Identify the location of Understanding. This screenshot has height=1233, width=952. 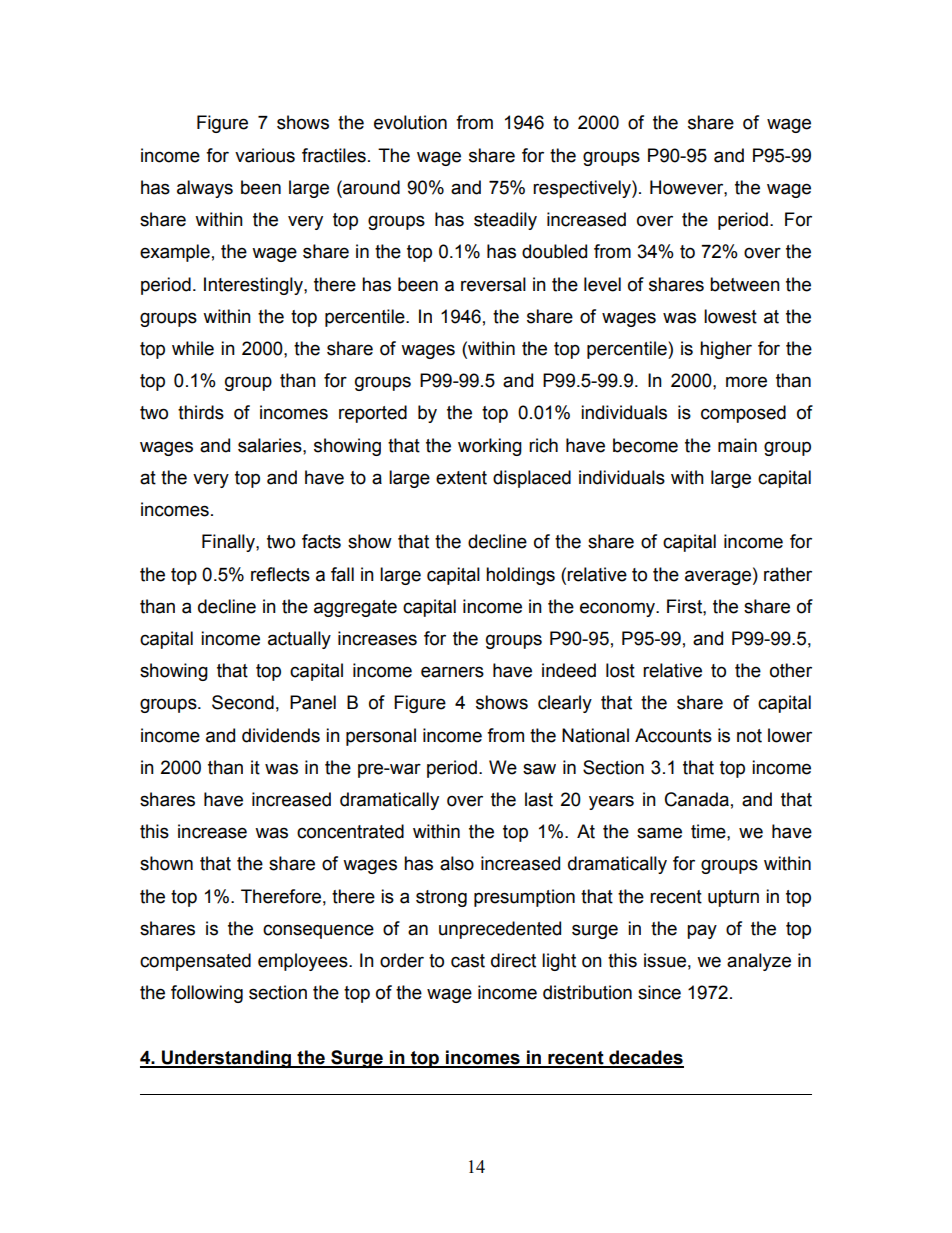
(227, 1059).
